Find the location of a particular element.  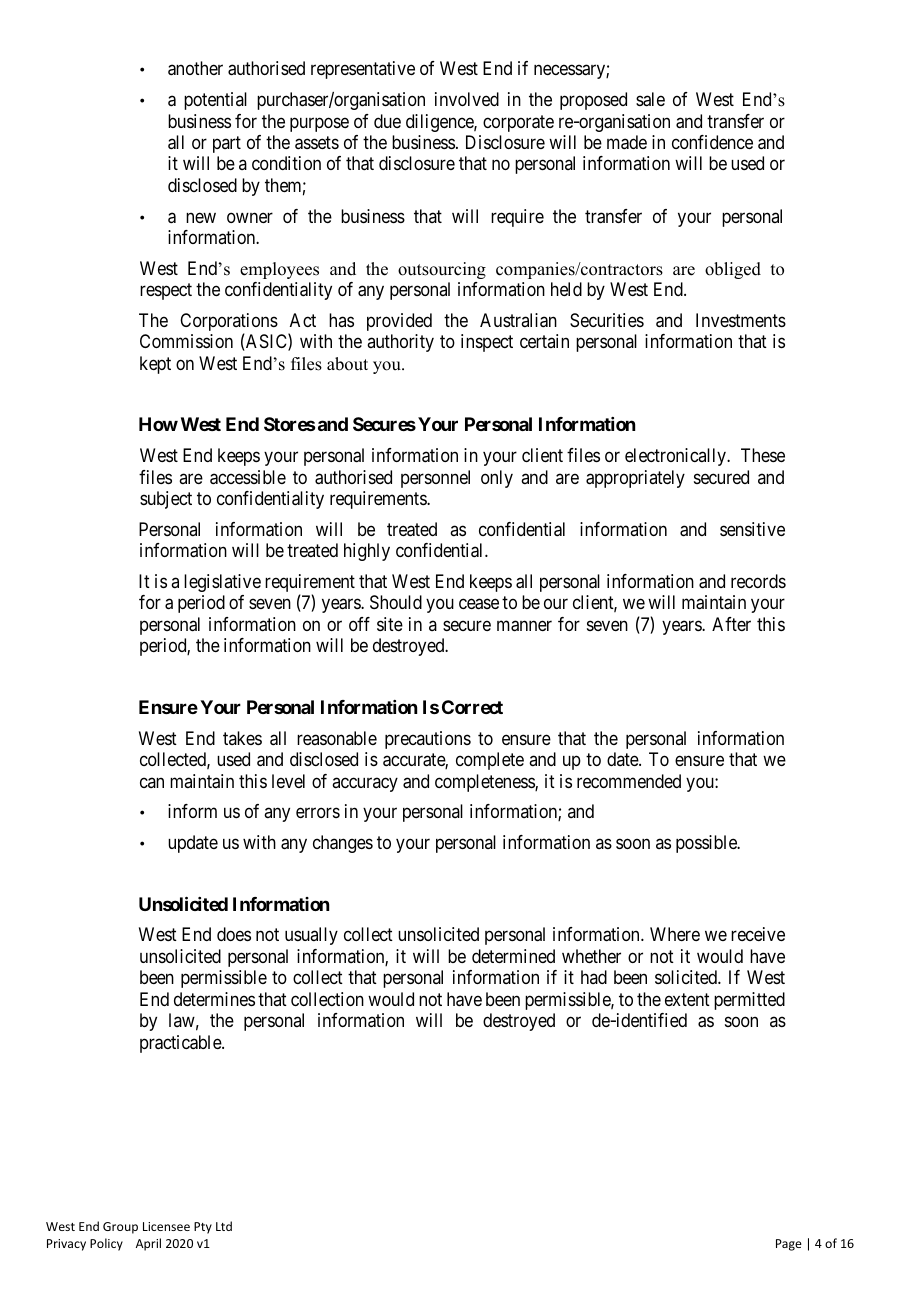

involved is located at coordinates (467, 99).
